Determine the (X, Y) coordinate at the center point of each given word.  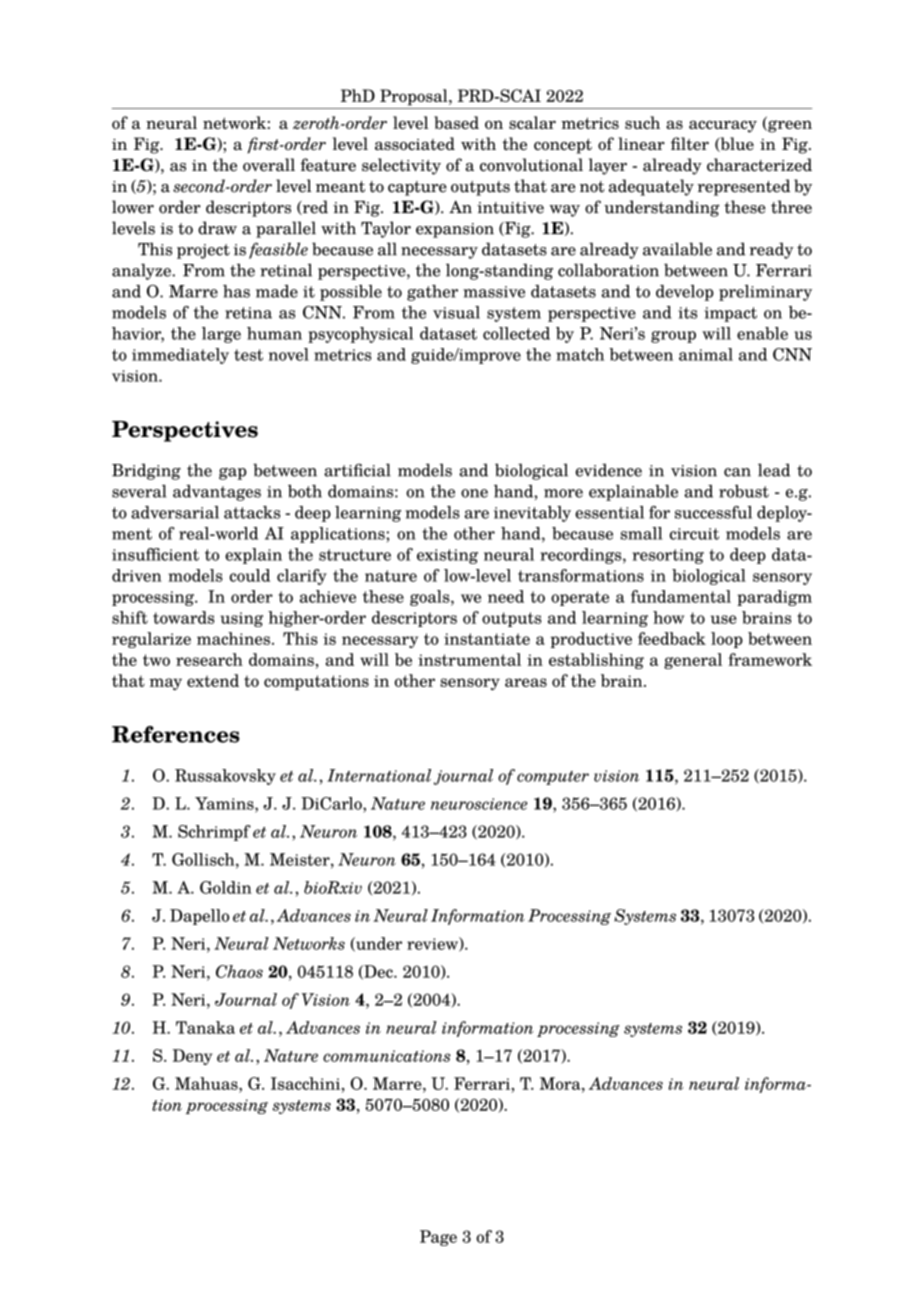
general (693, 661)
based (456, 122)
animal (706, 354)
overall (269, 165)
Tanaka (205, 1027)
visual (456, 312)
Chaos (239, 971)
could (249, 575)
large (221, 335)
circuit (694, 534)
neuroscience (479, 804)
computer (553, 778)
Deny (192, 1057)
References (176, 734)
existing (447, 556)
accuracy (723, 126)
